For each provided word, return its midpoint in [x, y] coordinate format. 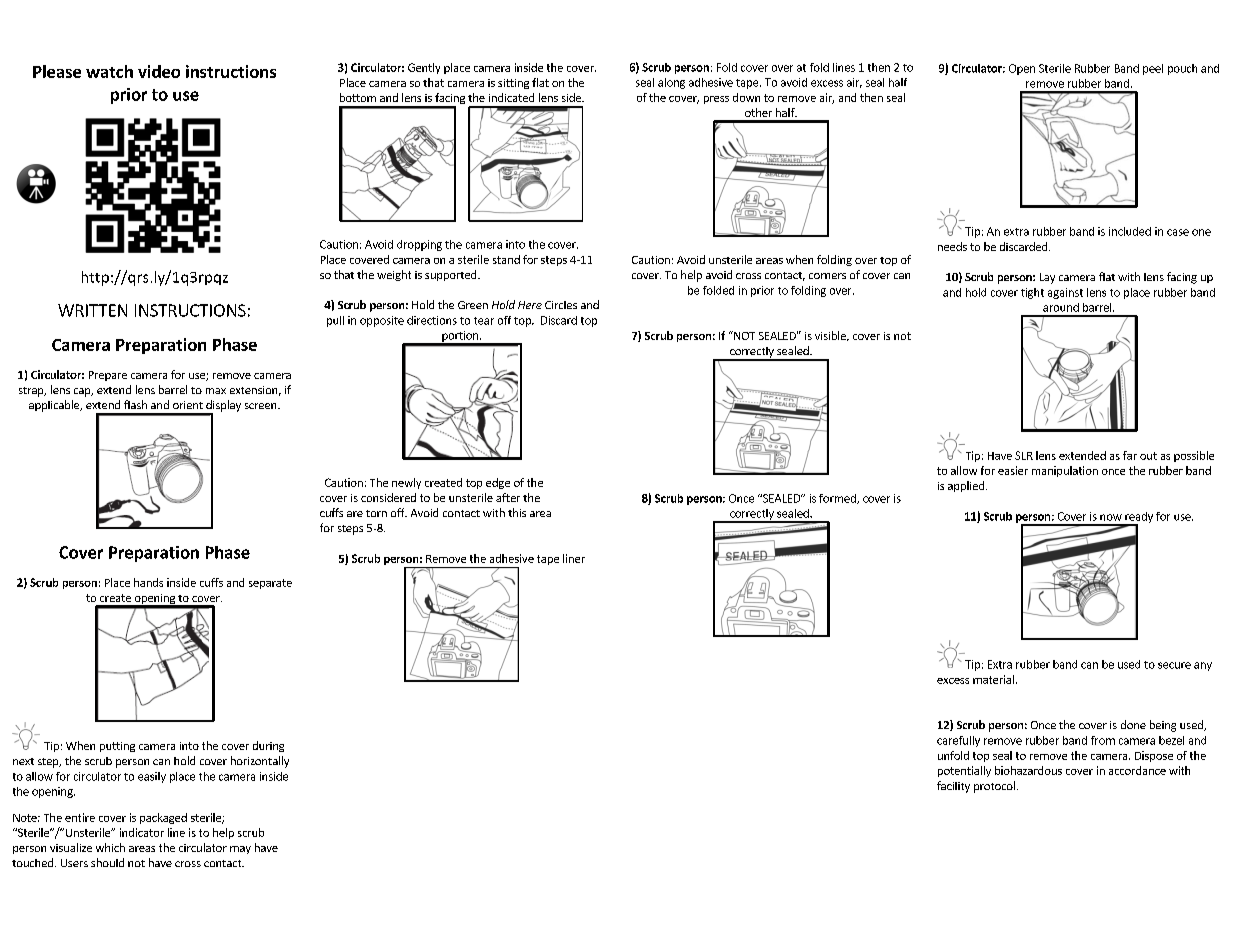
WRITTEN [92, 310]
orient [188, 405]
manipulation [1065, 471]
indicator [142, 832]
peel [1153, 69]
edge [498, 483]
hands [148, 582]
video [159, 71]
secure [1174, 665]
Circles [561, 305]
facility [953, 787]
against [1065, 293]
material [993, 679]
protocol [994, 787]
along [671, 83]
